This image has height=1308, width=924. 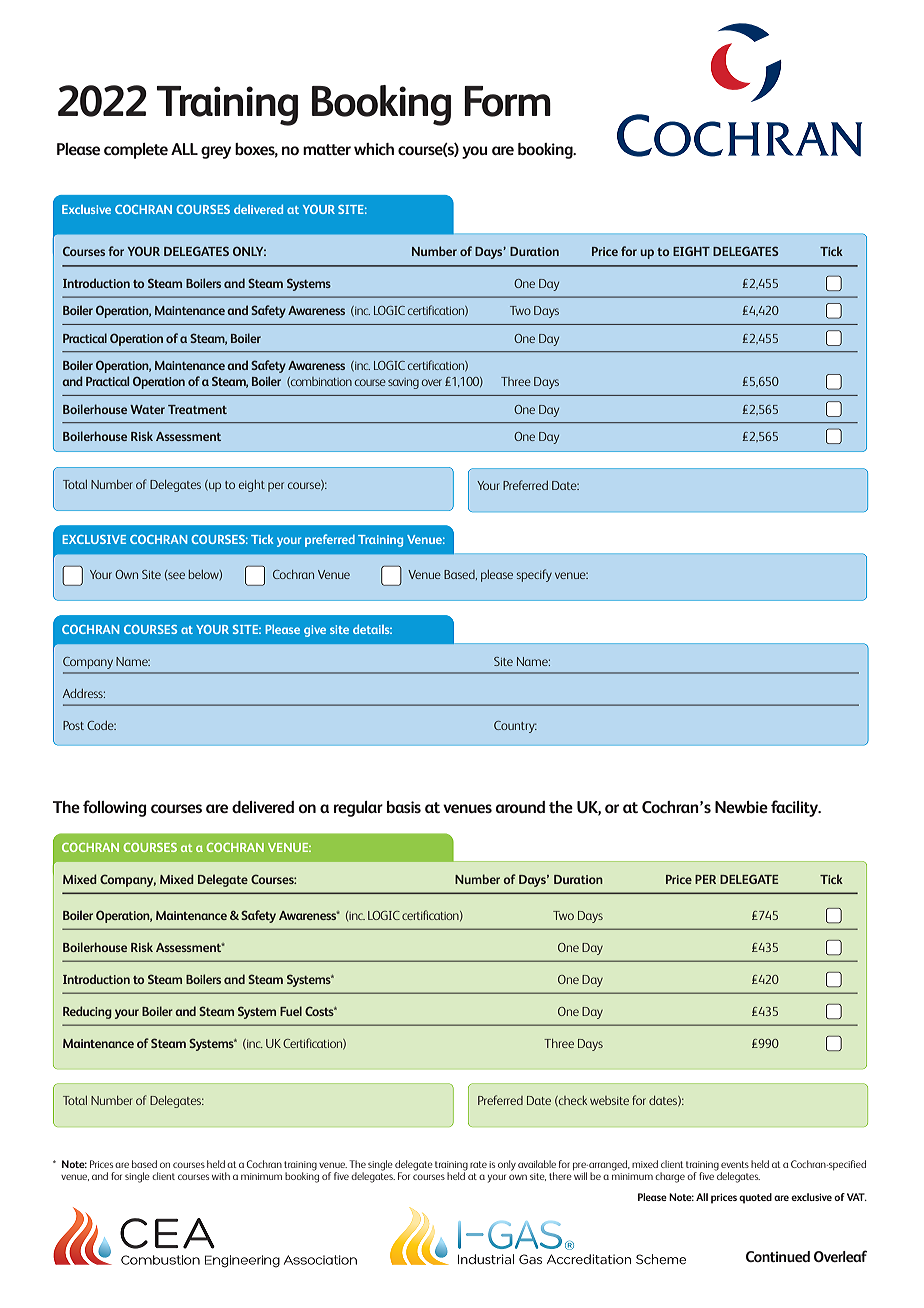 I want to click on Post, so click(x=73, y=725).
